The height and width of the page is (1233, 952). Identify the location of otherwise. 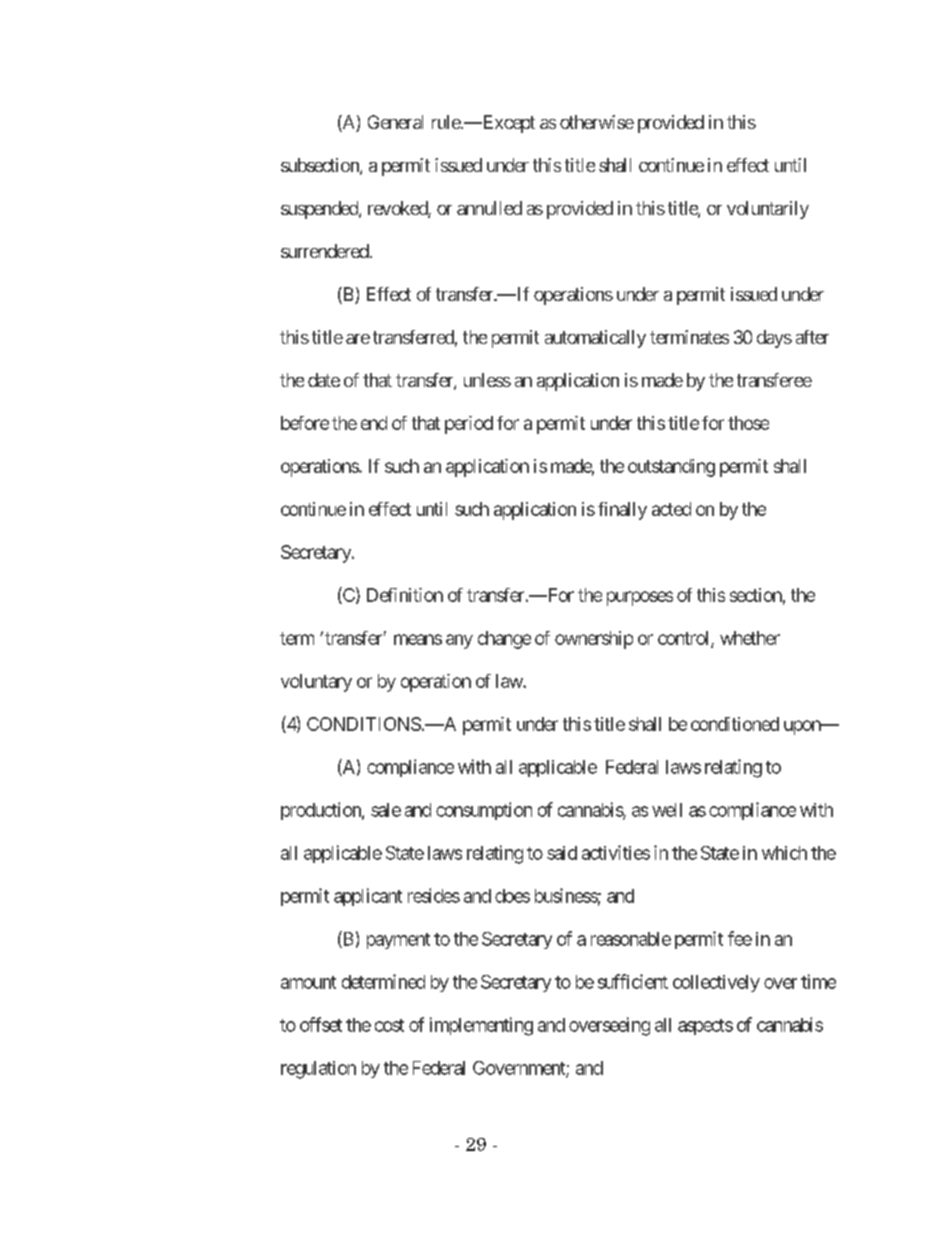
(597, 122).
